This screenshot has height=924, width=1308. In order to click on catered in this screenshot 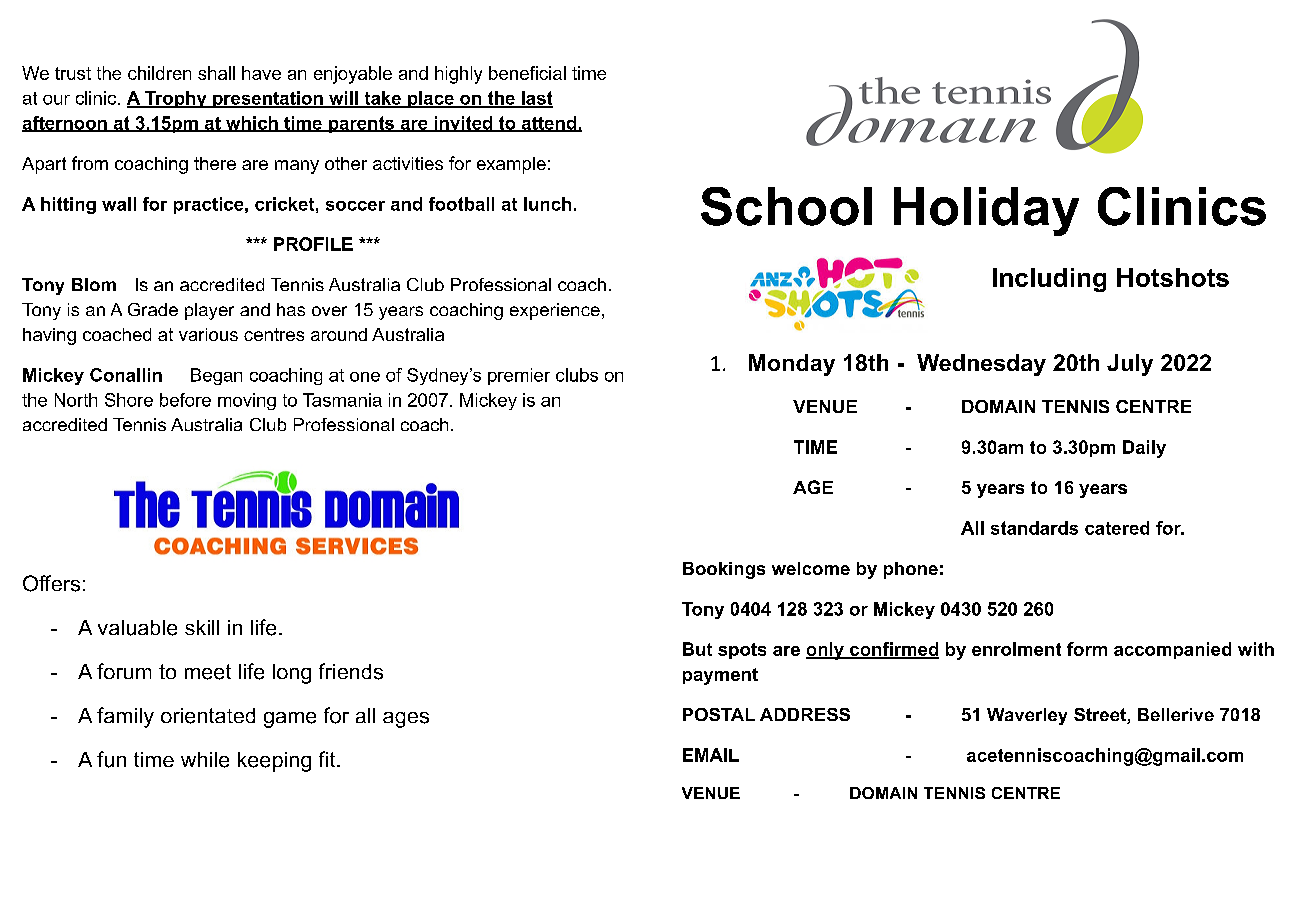, I will do `click(1117, 528)`.
